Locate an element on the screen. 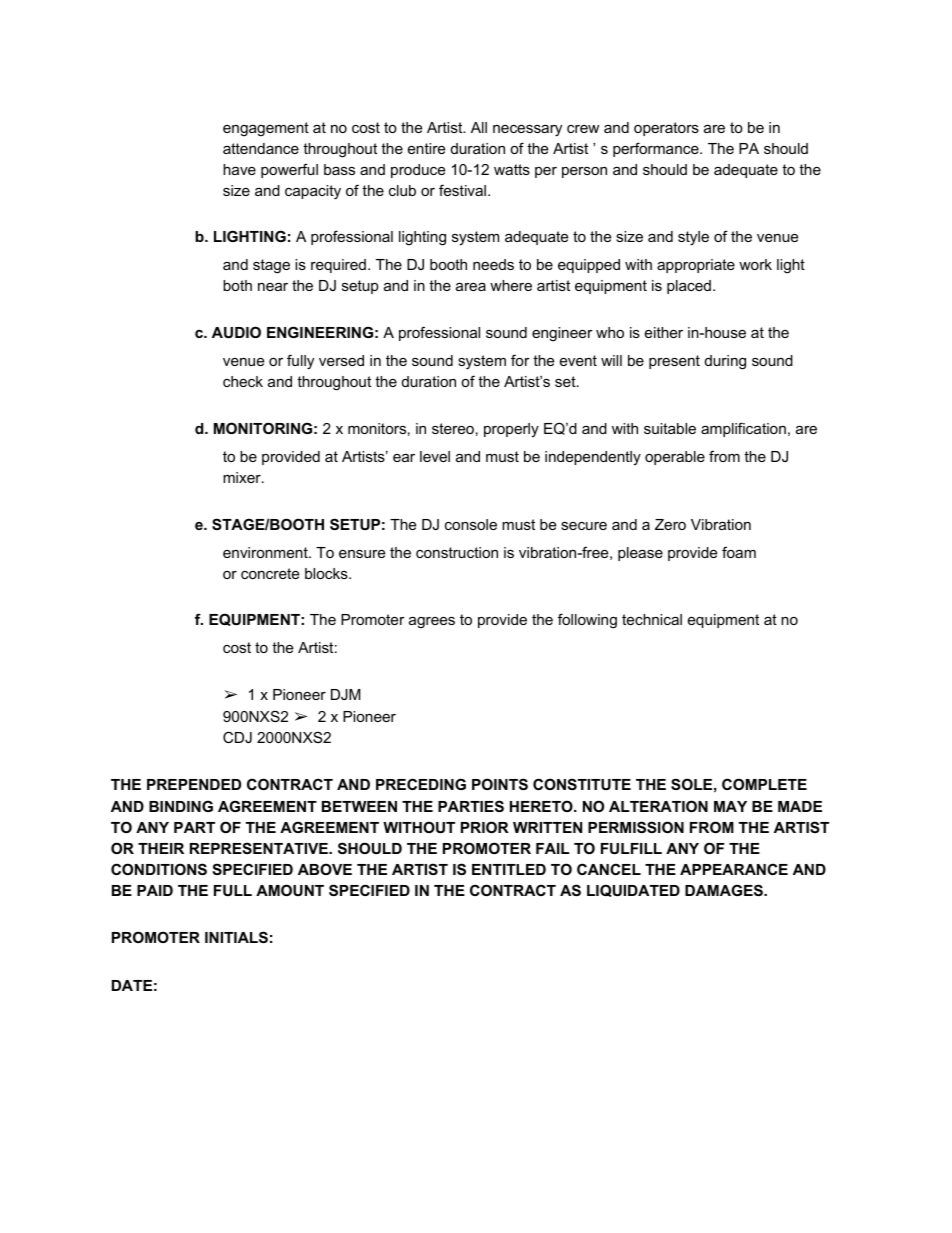 This screenshot has width=952, height=1233. DJM is located at coordinates (346, 694).
